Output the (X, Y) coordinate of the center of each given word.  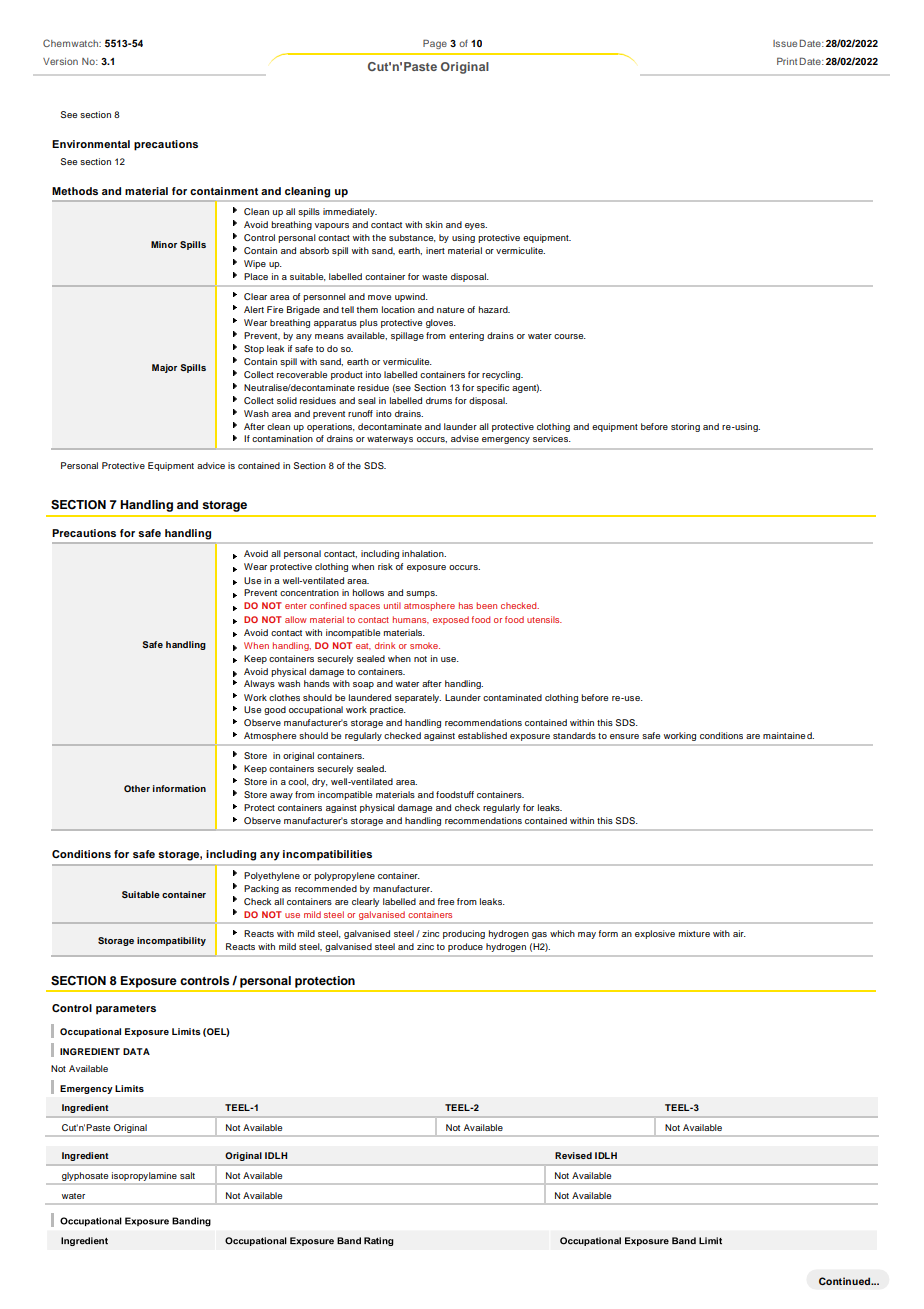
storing (685, 427)
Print (787, 61)
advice (211, 465)
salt (187, 1175)
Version (60, 61)
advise (465, 438)
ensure (624, 736)
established (482, 735)
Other (137, 788)
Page (435, 44)
